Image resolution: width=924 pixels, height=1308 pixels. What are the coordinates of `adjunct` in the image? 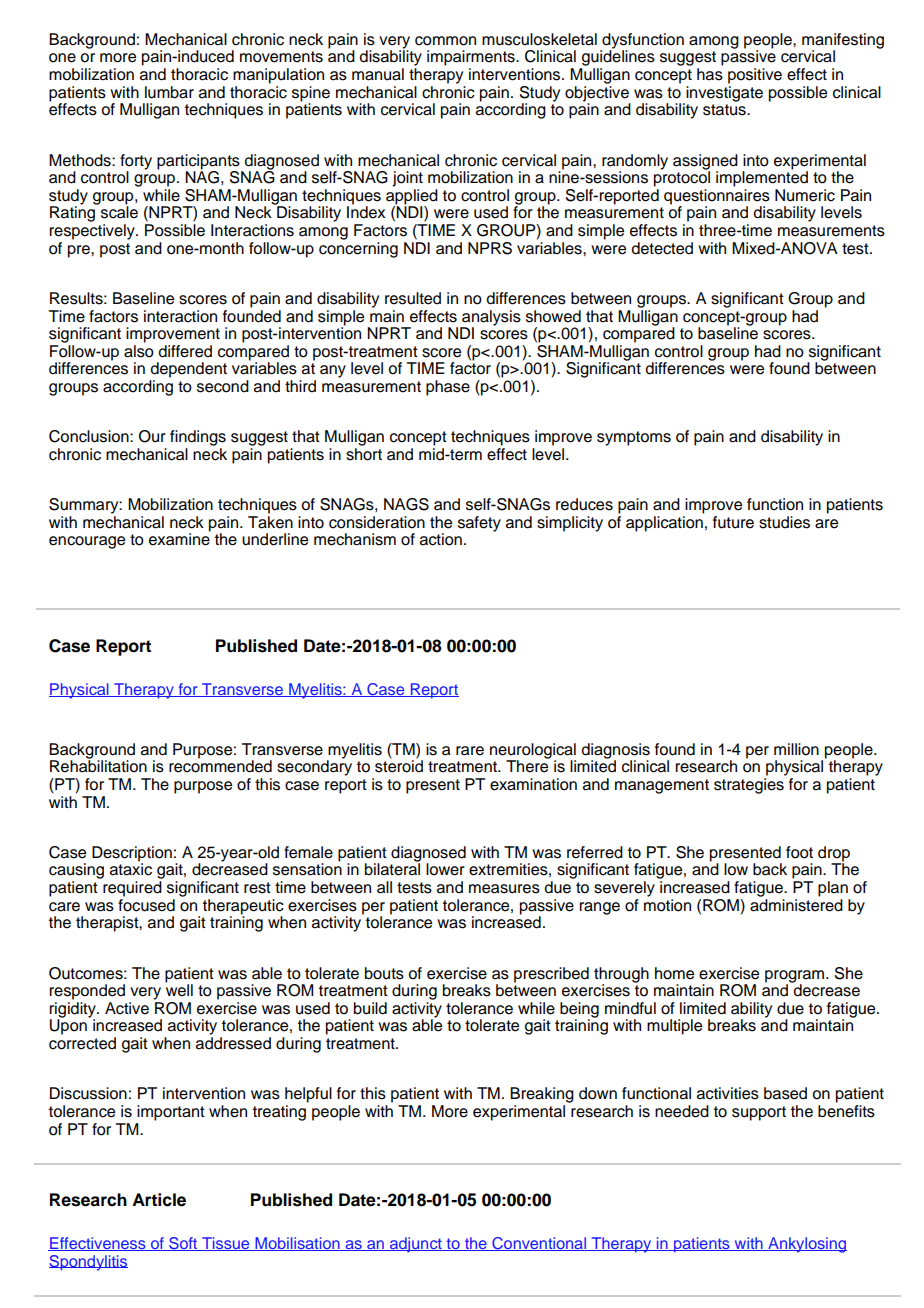 It's located at (416, 1245).
